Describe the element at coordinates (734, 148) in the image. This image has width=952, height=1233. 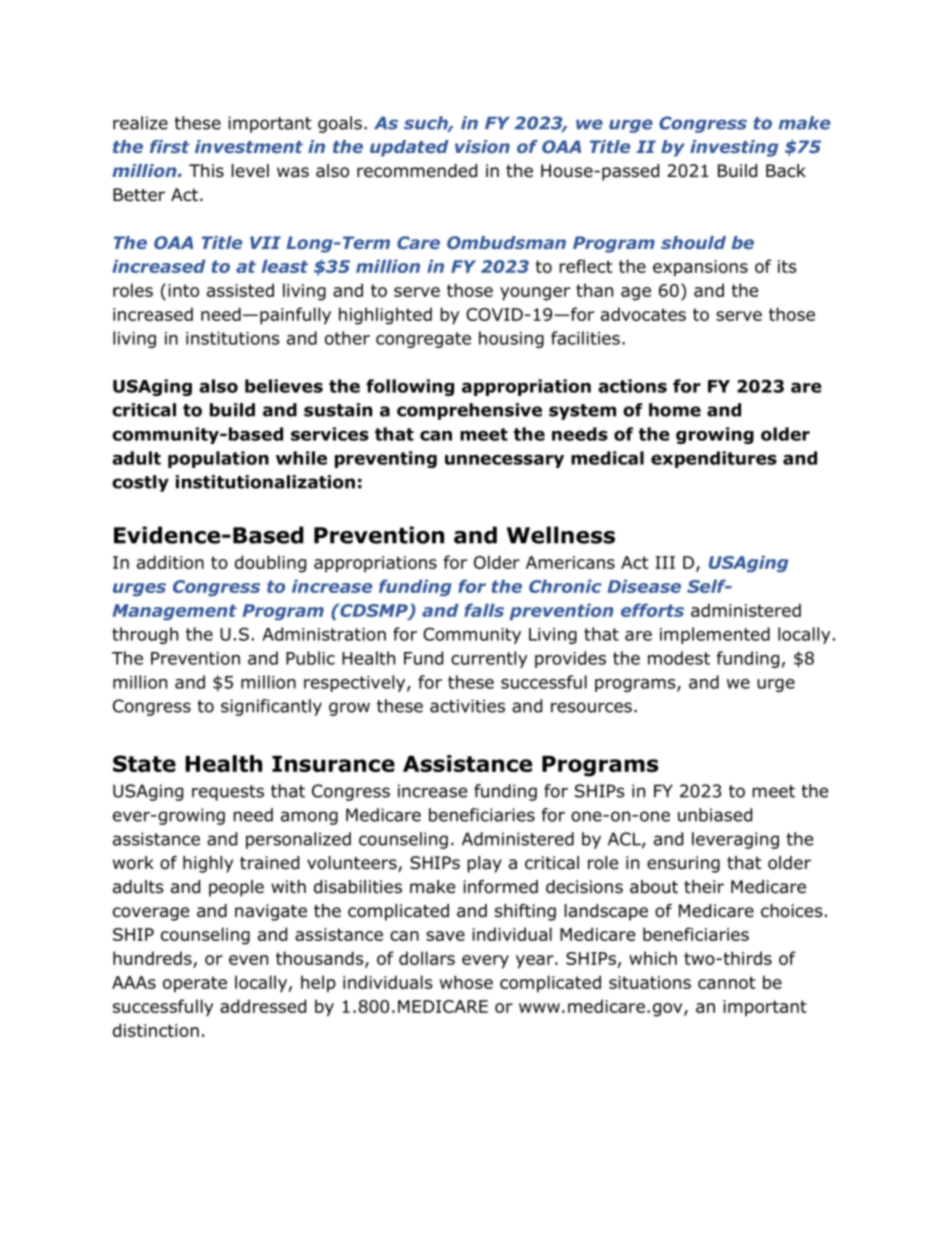
I see `investing` at that location.
